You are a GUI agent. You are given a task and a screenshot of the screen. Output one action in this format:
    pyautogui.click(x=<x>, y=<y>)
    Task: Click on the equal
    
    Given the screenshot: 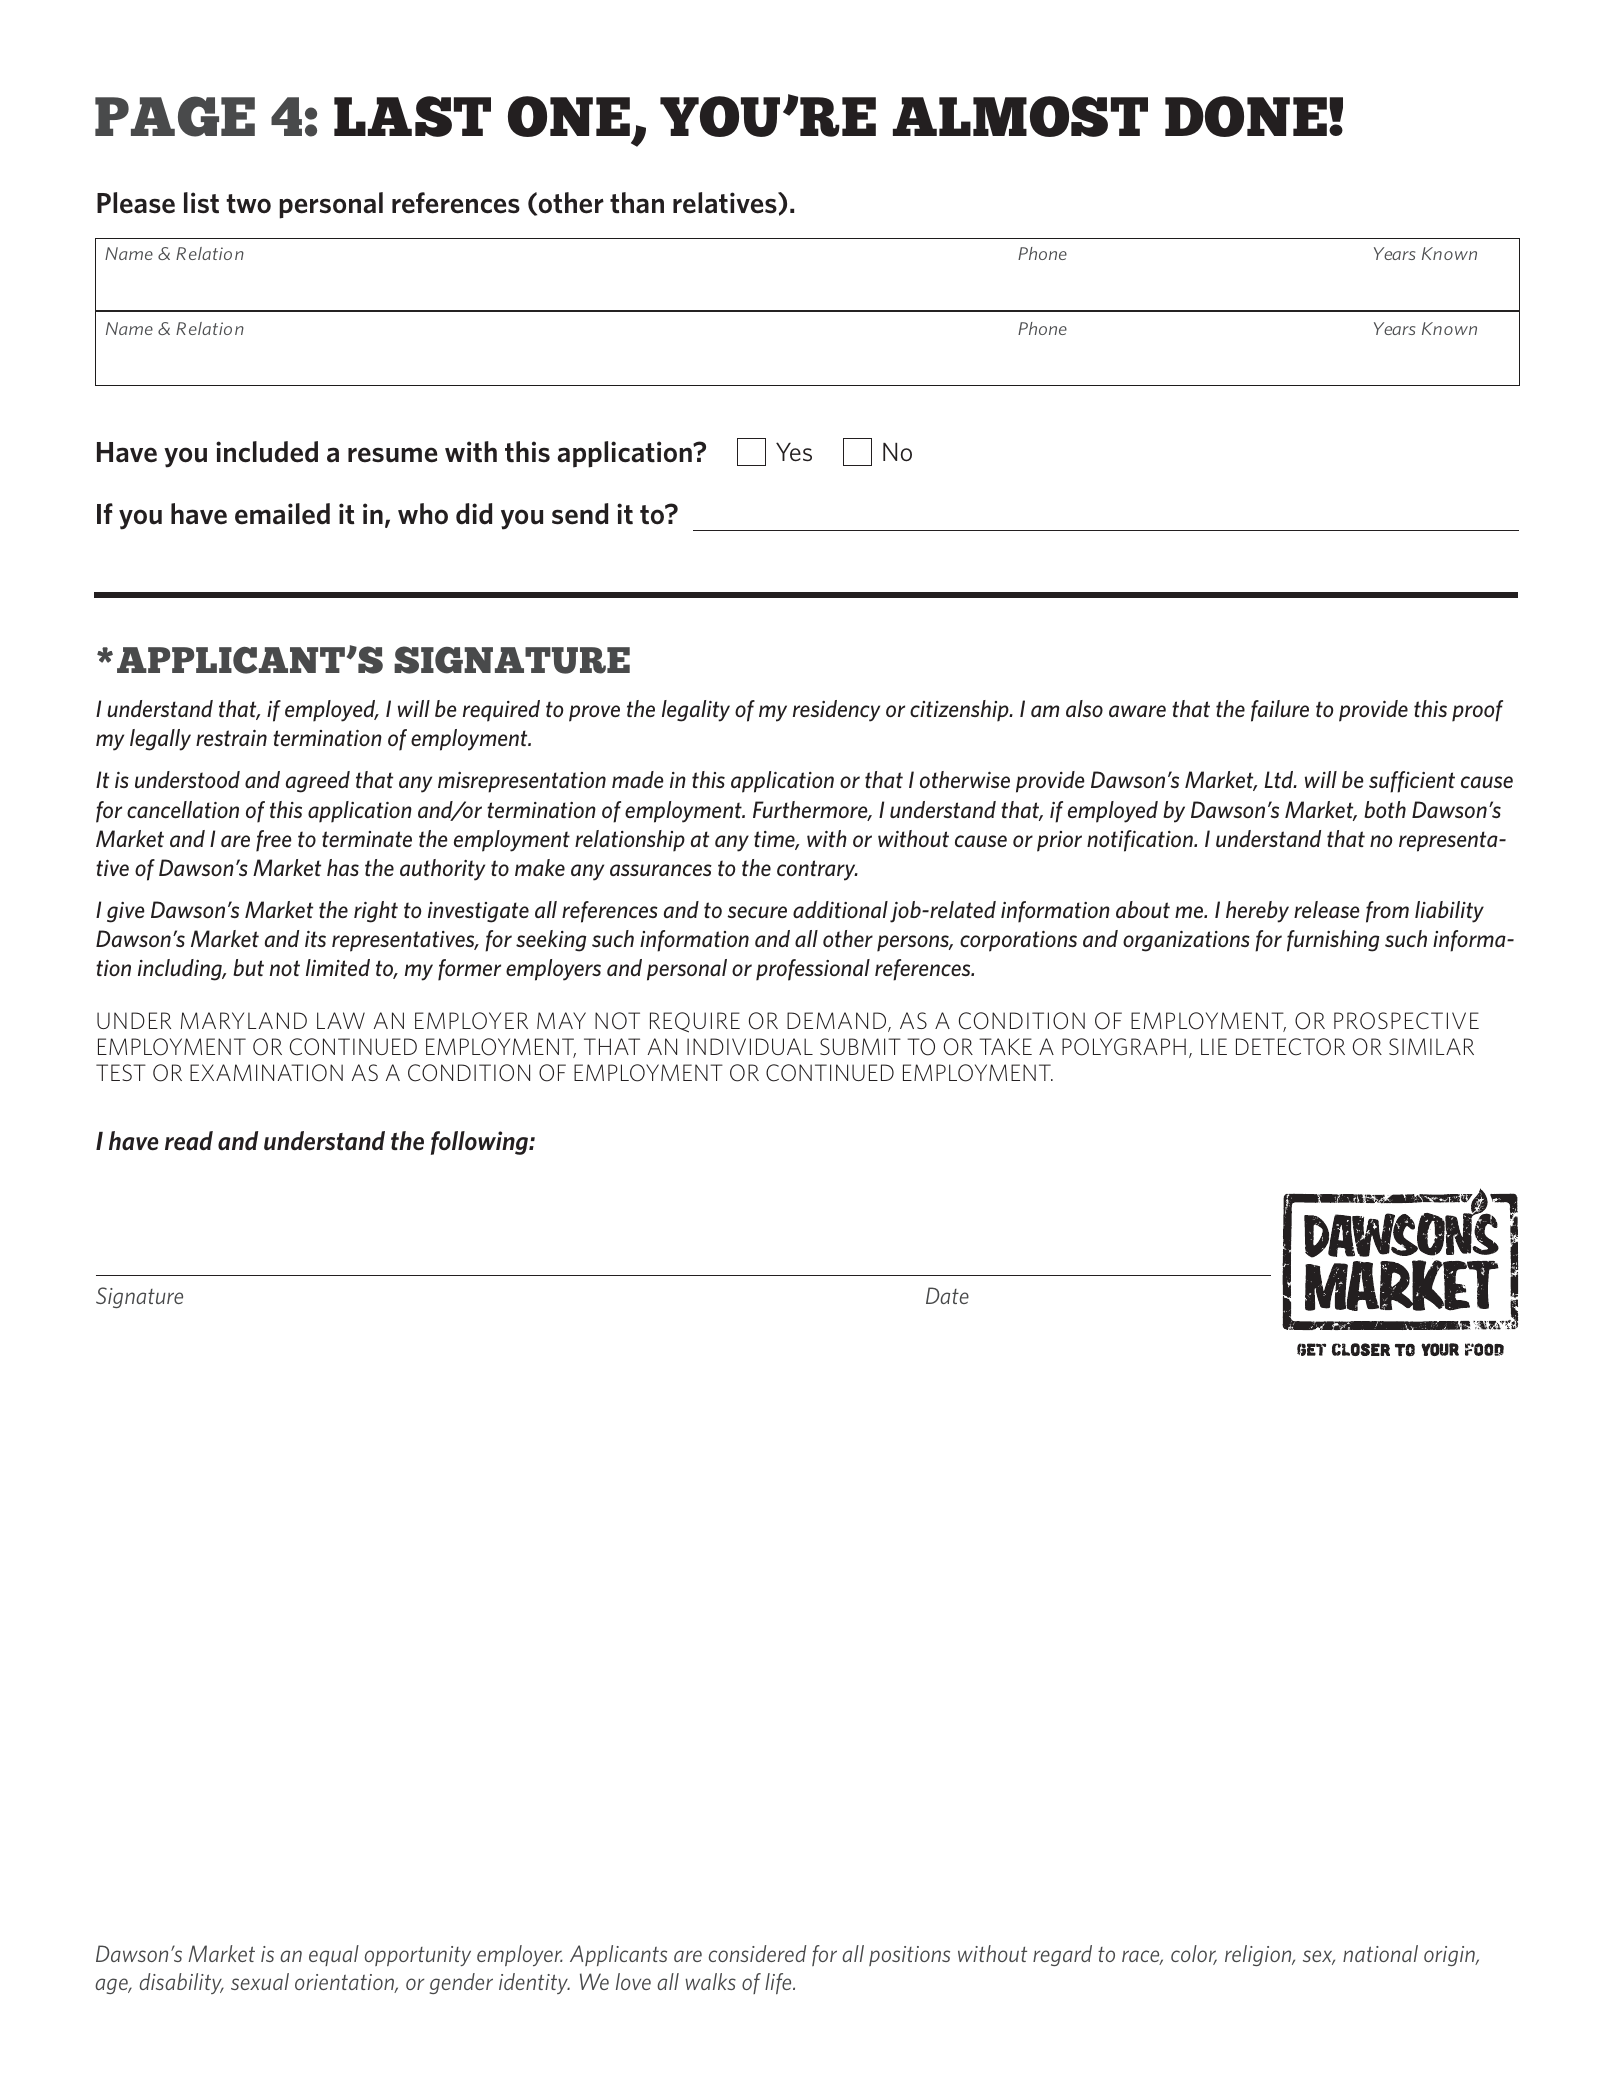 What is the action you would take?
    pyautogui.click(x=334, y=1955)
